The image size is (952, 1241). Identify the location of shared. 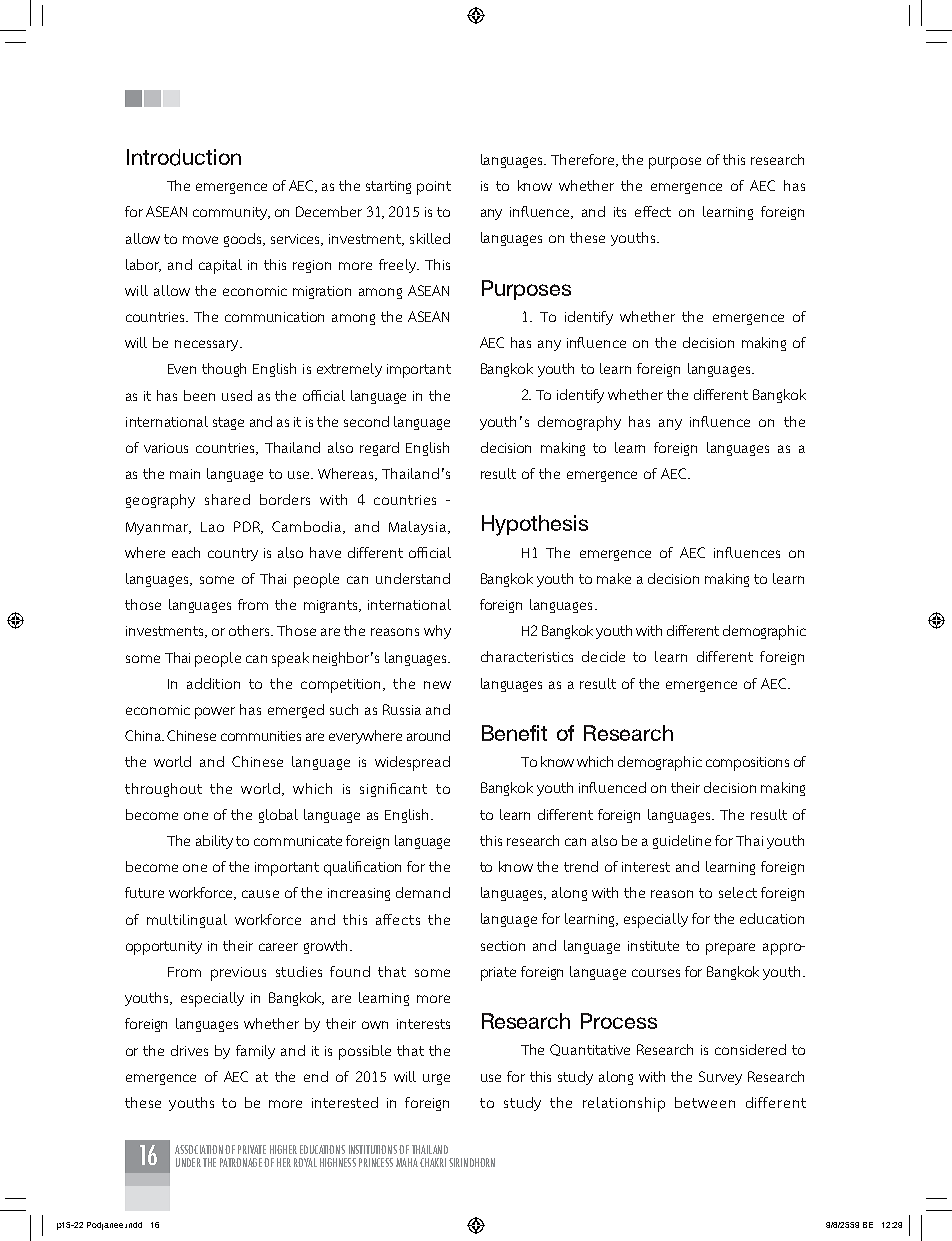
(227, 499).
